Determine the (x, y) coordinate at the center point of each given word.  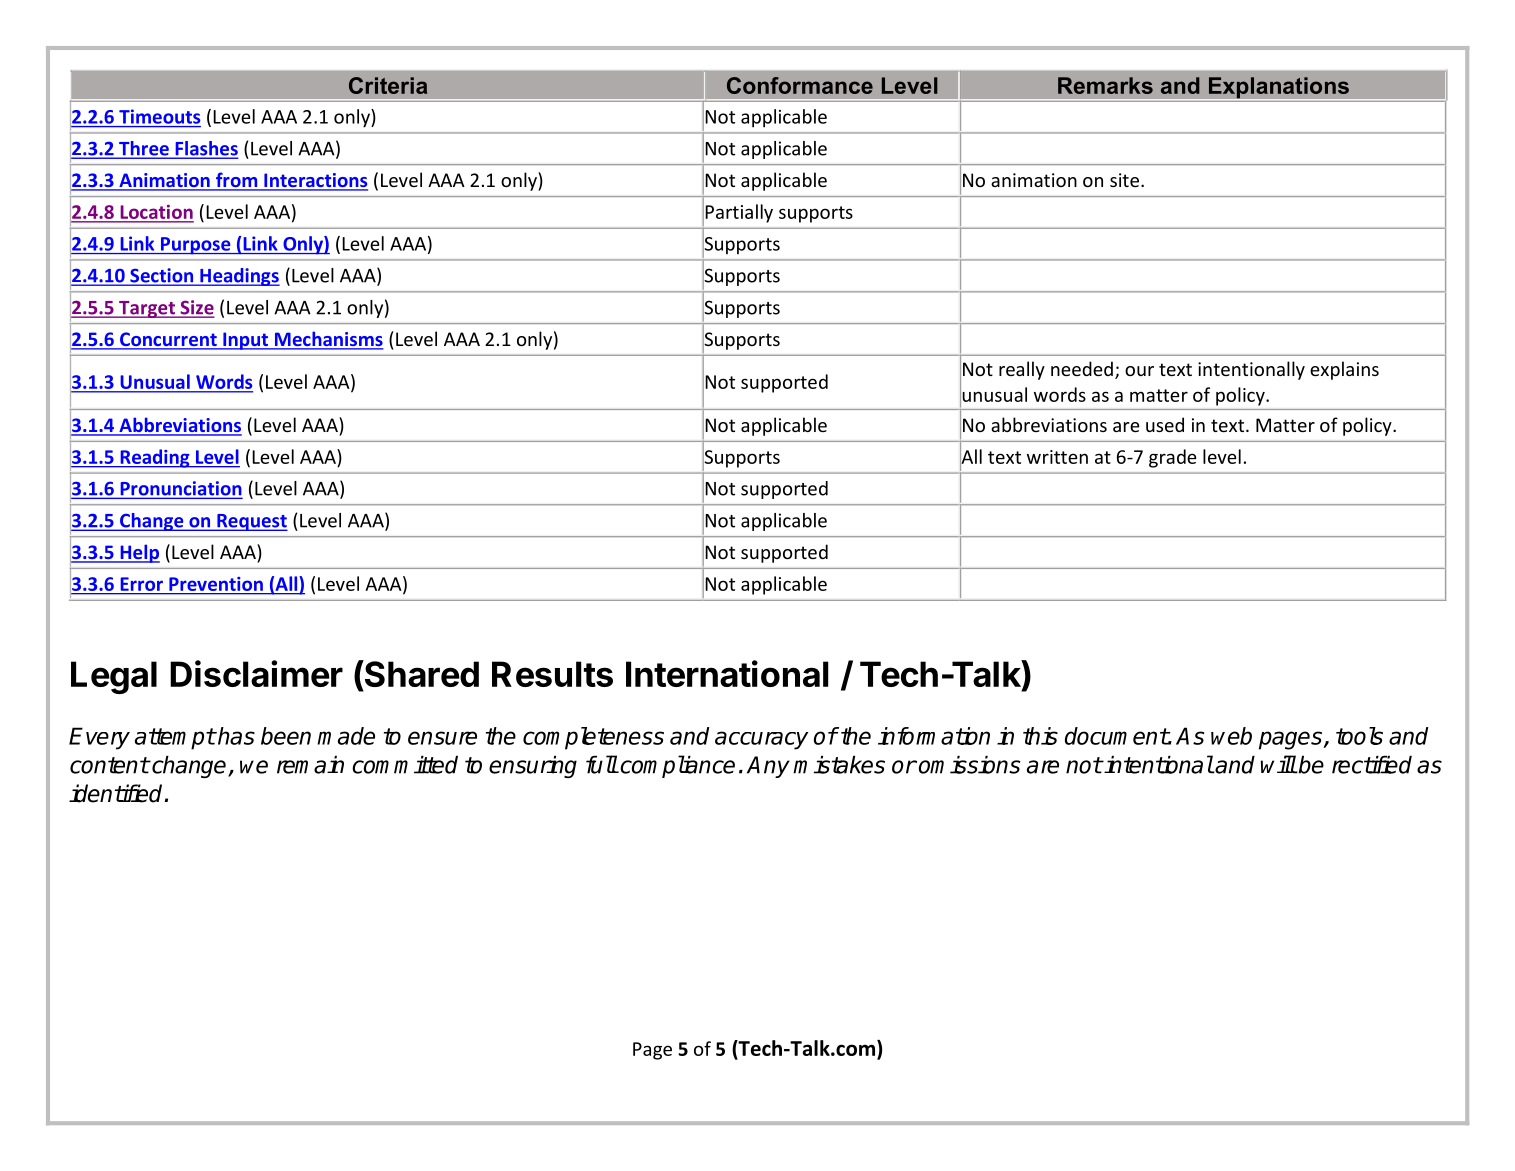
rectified (1372, 765)
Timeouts (159, 116)
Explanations (1278, 88)
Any (768, 767)
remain (310, 765)
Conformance (800, 85)
